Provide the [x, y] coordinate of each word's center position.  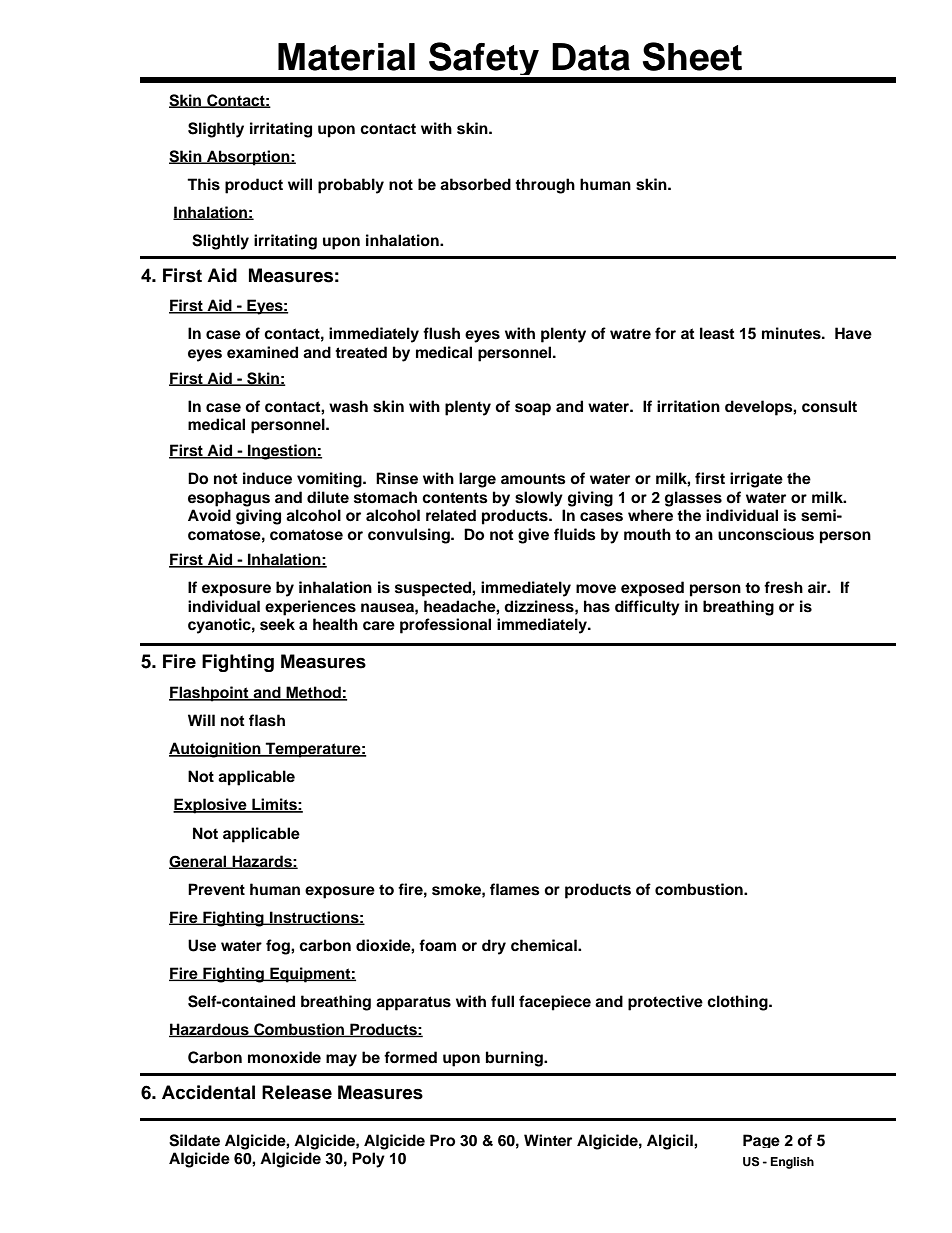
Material [346, 57]
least [717, 333]
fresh [783, 587]
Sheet [692, 56]
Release [297, 1092]
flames [515, 889]
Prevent [216, 889]
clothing [738, 1003]
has [597, 606]
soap [533, 409]
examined [262, 352]
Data [591, 57]
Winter [548, 1140]
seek [277, 624]
